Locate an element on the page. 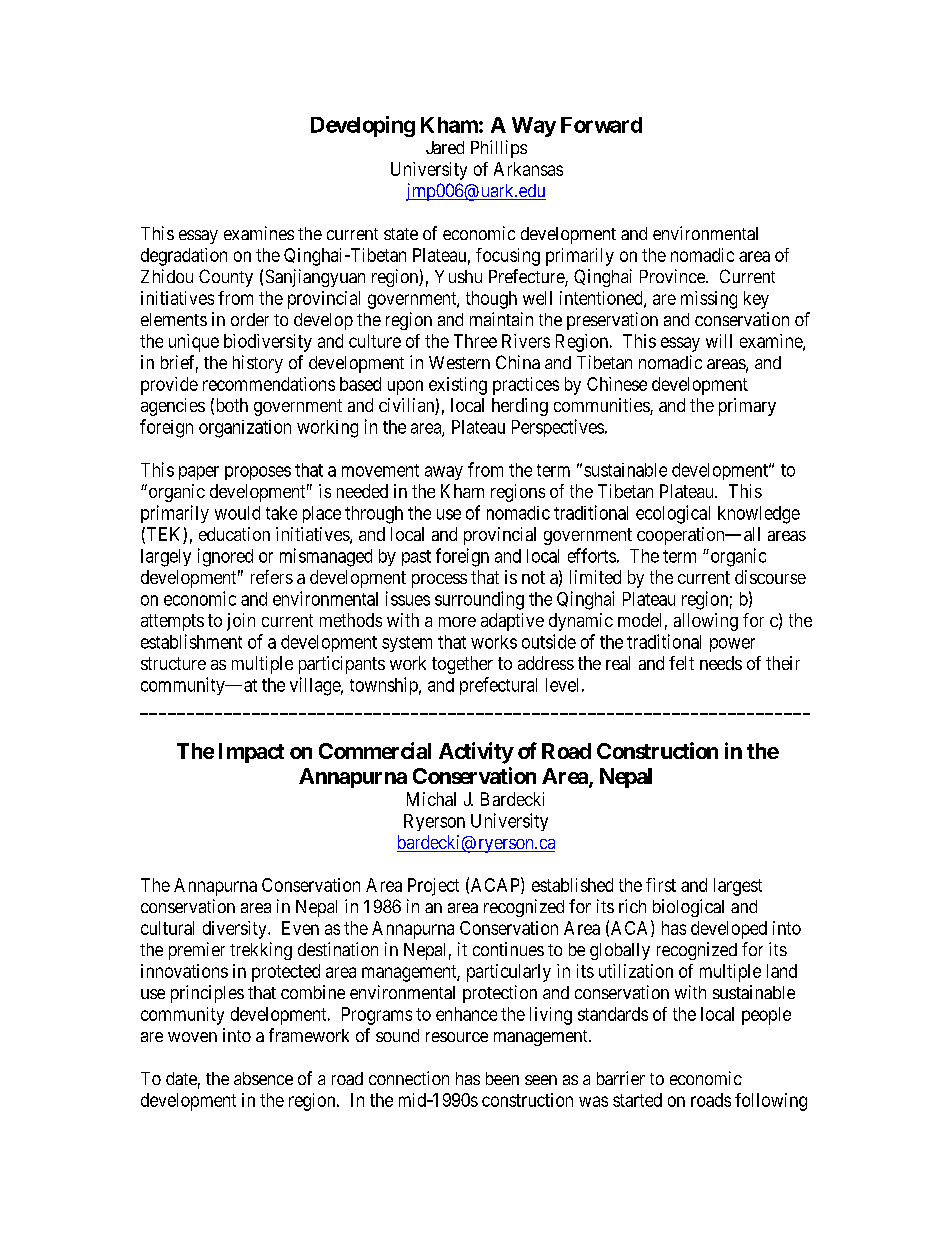  Impact is located at coordinates (251, 753).
